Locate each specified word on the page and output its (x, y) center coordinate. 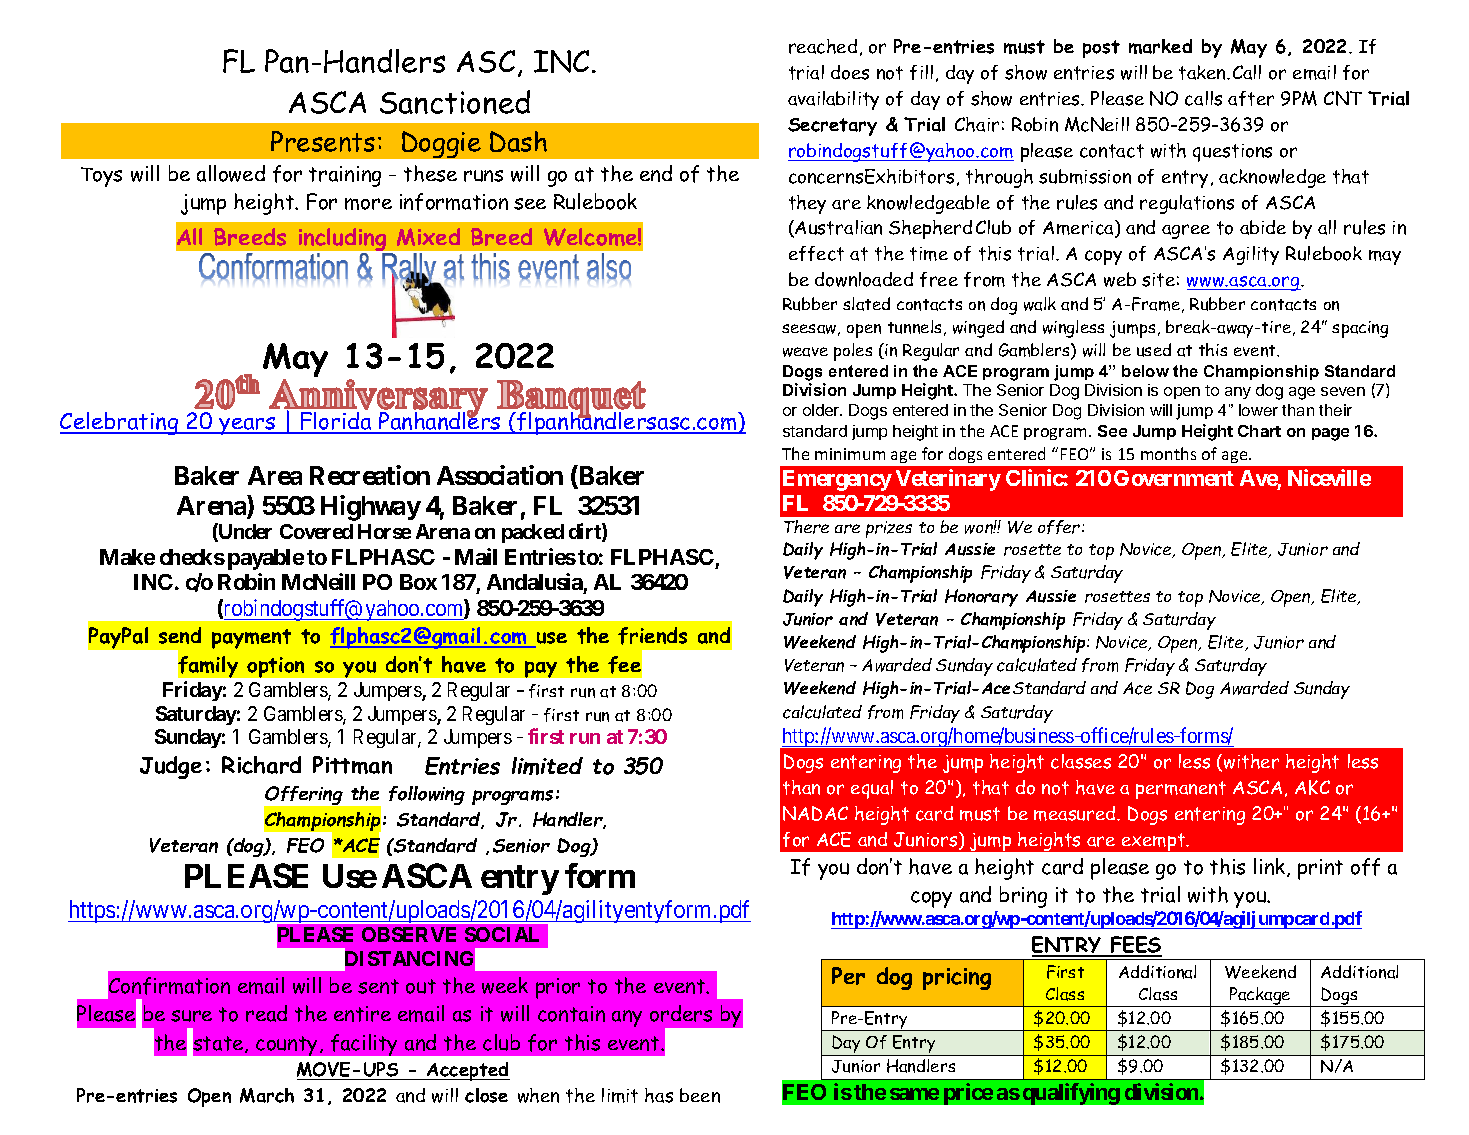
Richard (261, 765)
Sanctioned (455, 102)
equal (872, 789)
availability (833, 100)
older (822, 410)
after (1251, 98)
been (700, 1095)
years (247, 426)
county (288, 1046)
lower (1258, 410)
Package (1260, 997)
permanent (1181, 790)
